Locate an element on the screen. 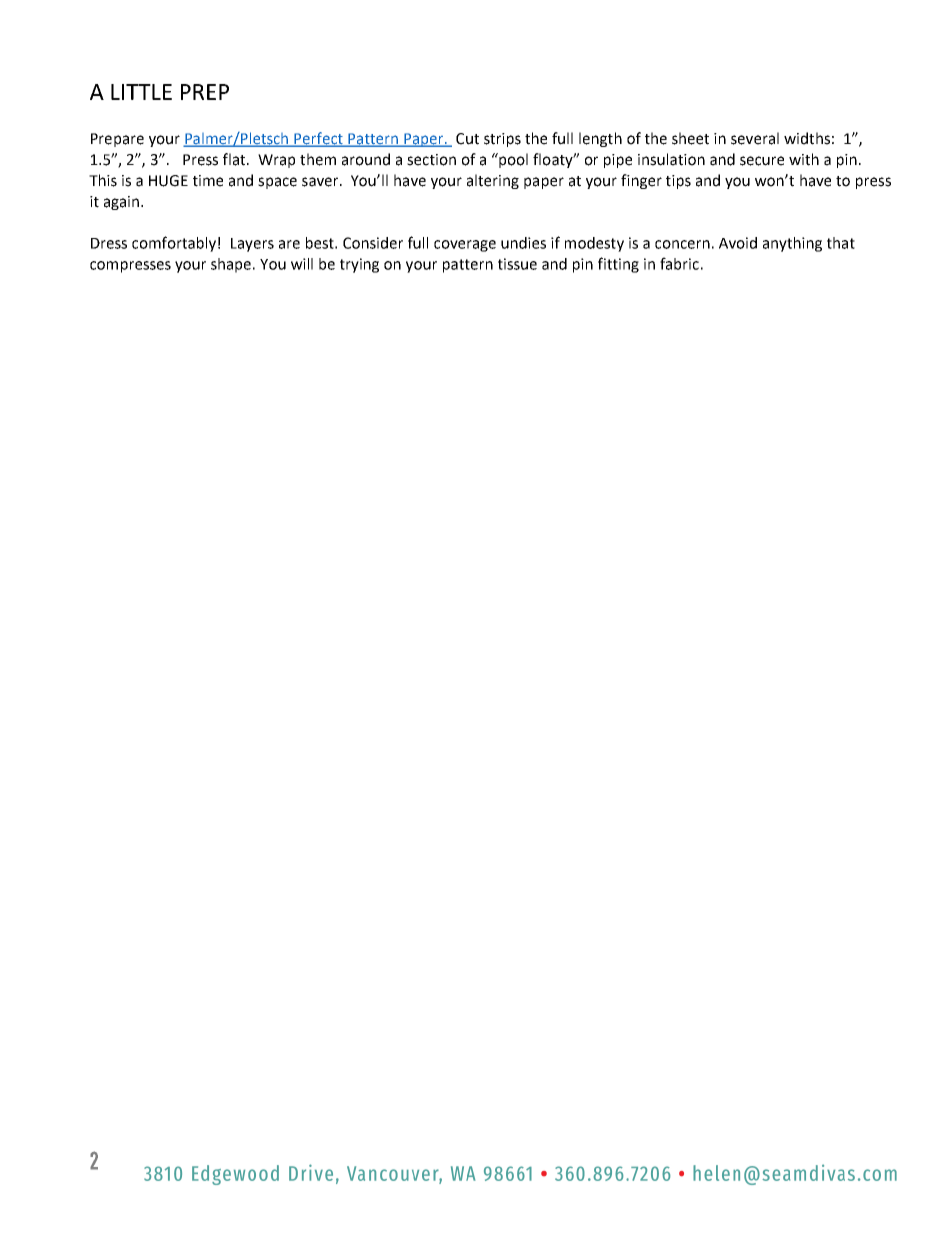 This screenshot has height=1233, width=952. shape is located at coordinates (232, 265).
